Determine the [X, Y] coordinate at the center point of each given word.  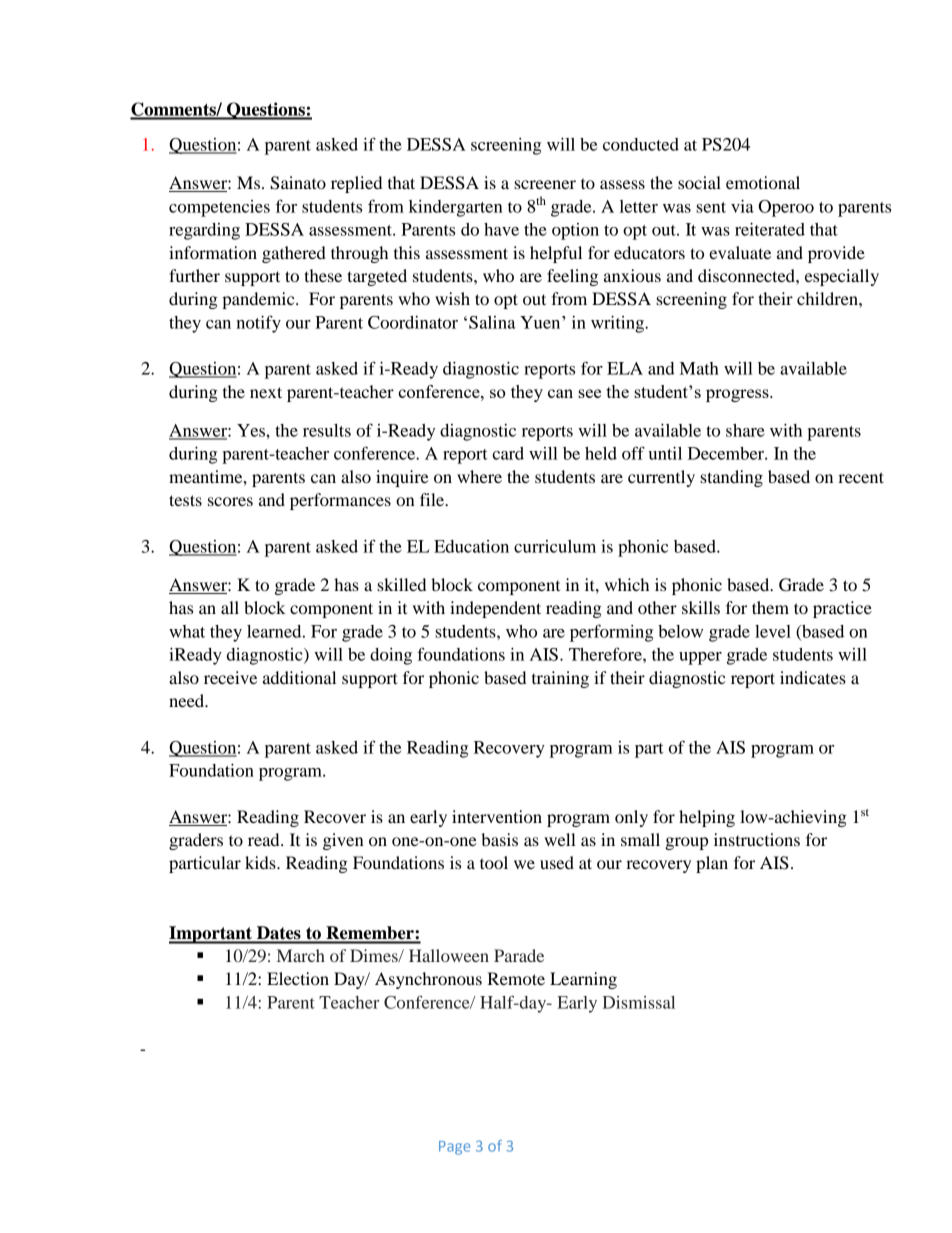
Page [454, 1148]
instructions [757, 839]
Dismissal [638, 1002]
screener [545, 184]
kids [261, 862]
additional [299, 677]
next [266, 392]
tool [494, 862]
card [508, 453]
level [773, 631]
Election [298, 978]
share [745, 430]
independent [495, 609]
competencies [219, 208]
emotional [763, 182]
